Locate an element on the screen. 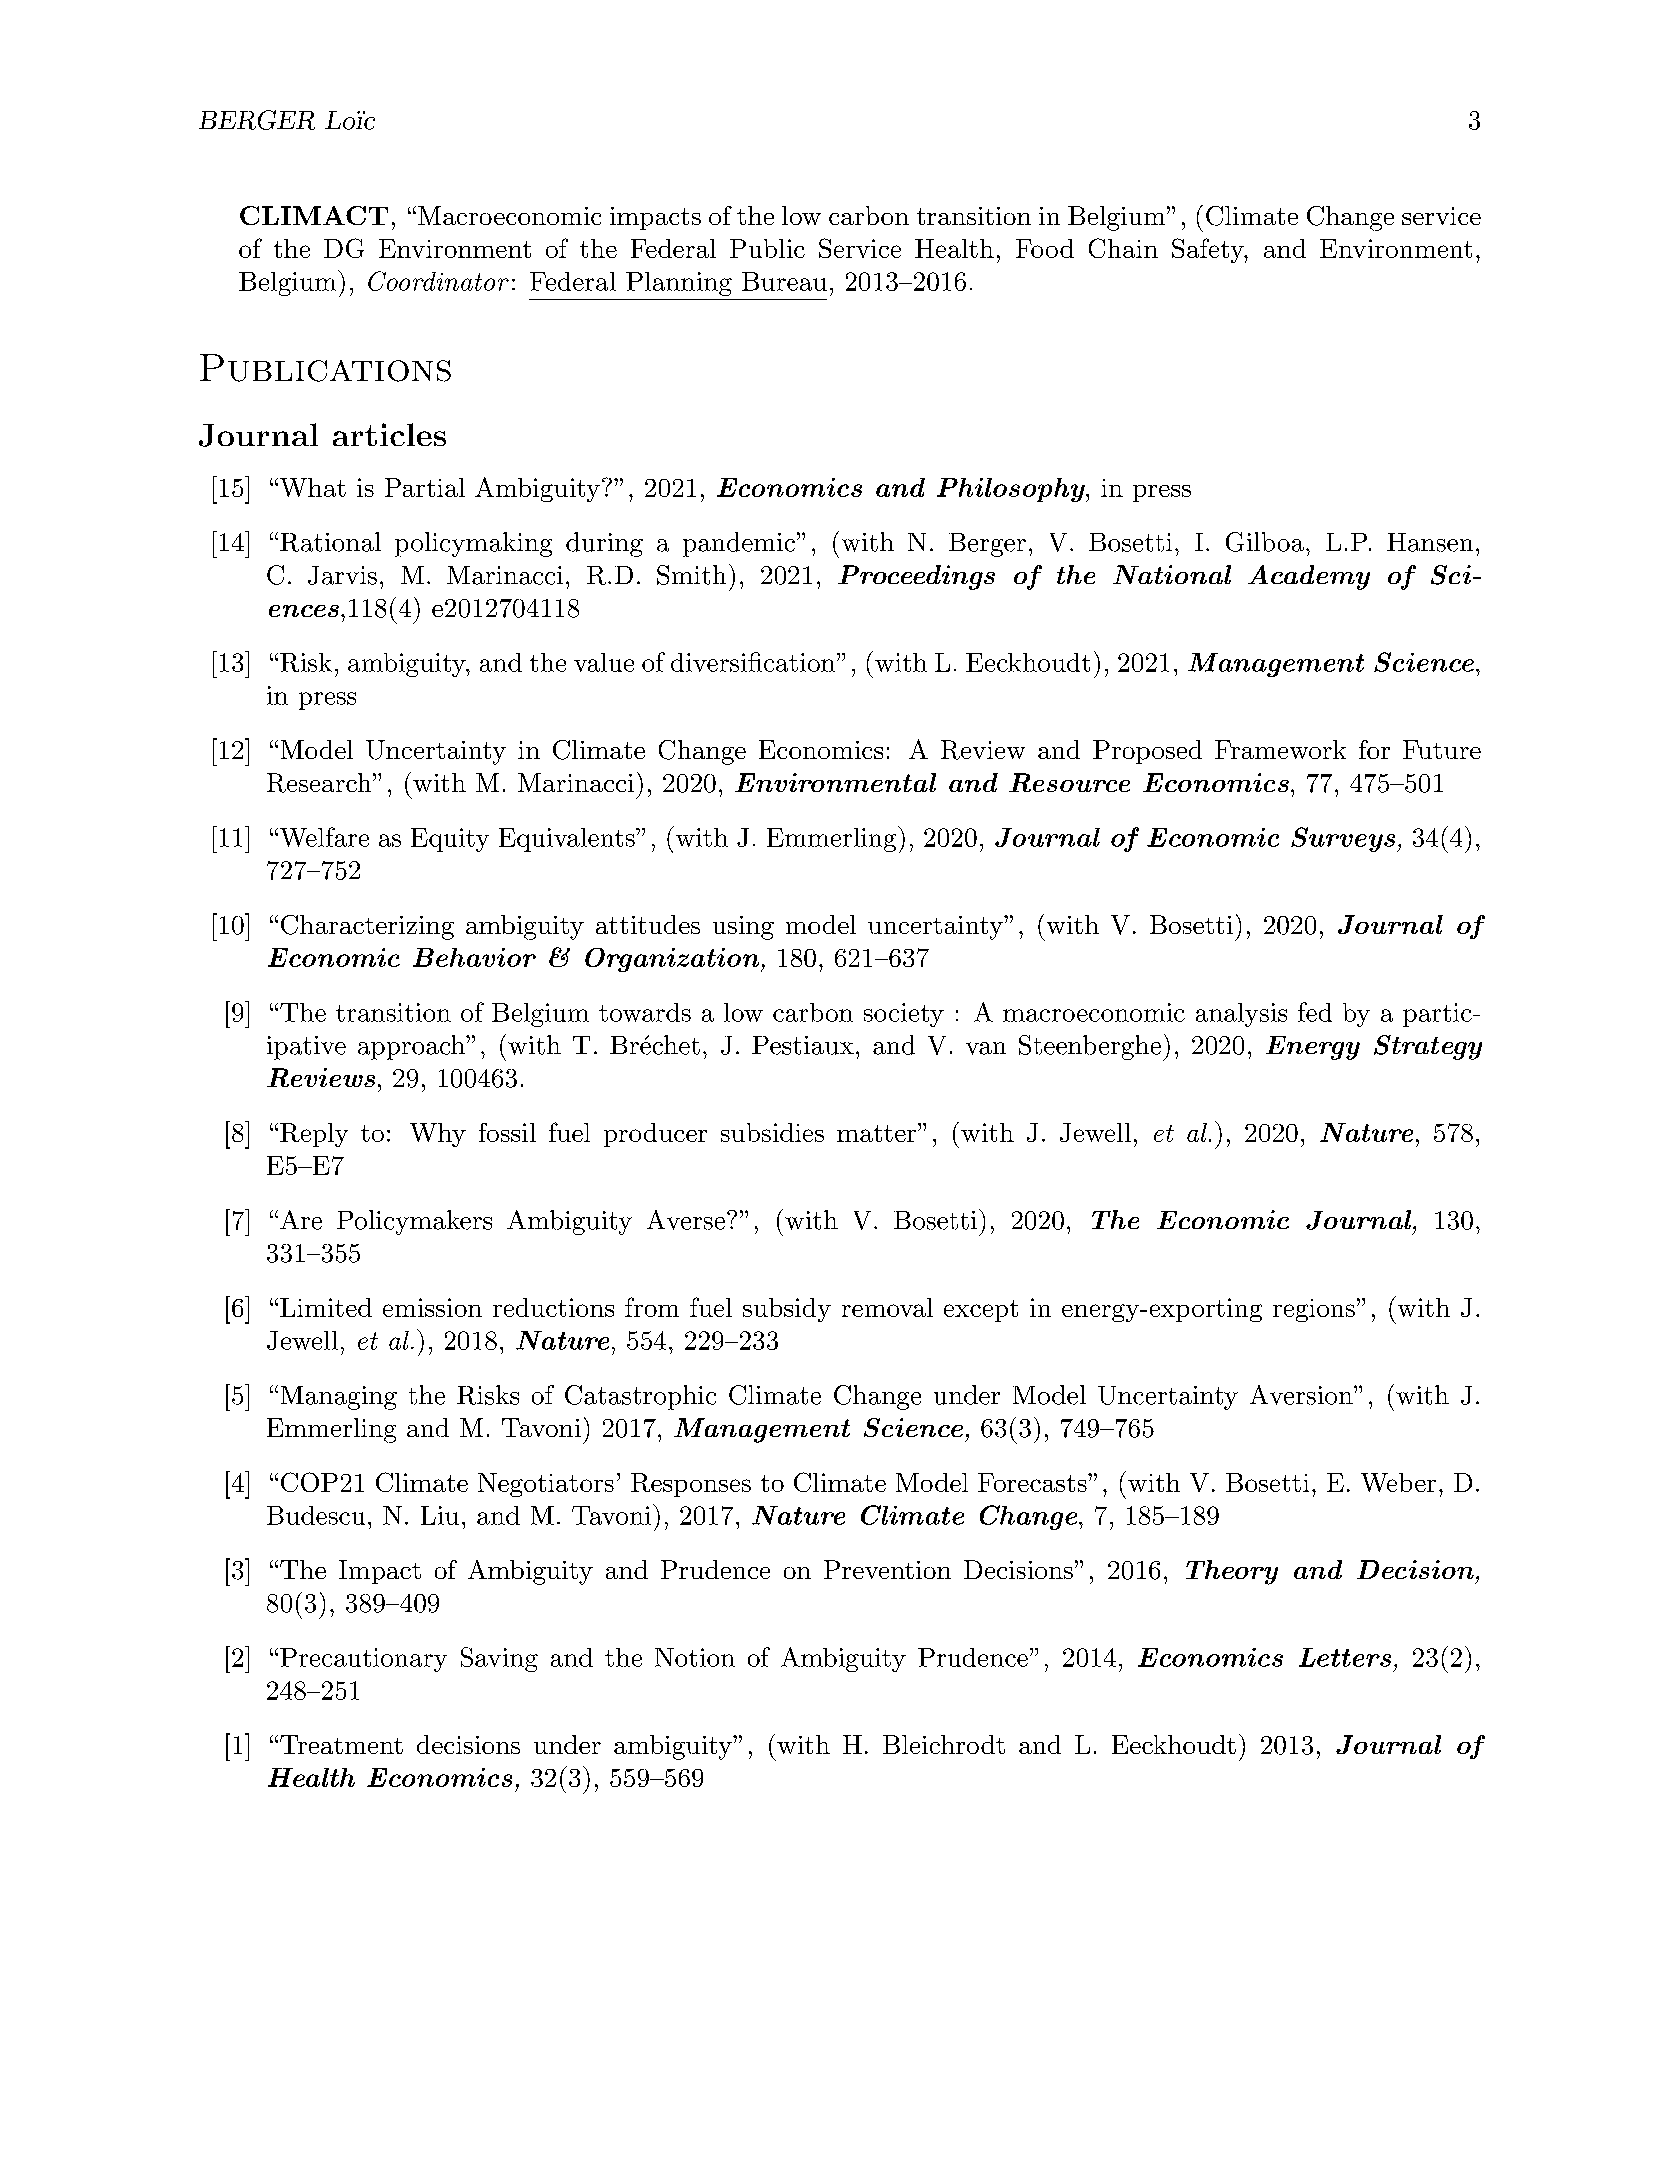 This screenshot has height=2173, width=1679. Bureau is located at coordinates (784, 281).
